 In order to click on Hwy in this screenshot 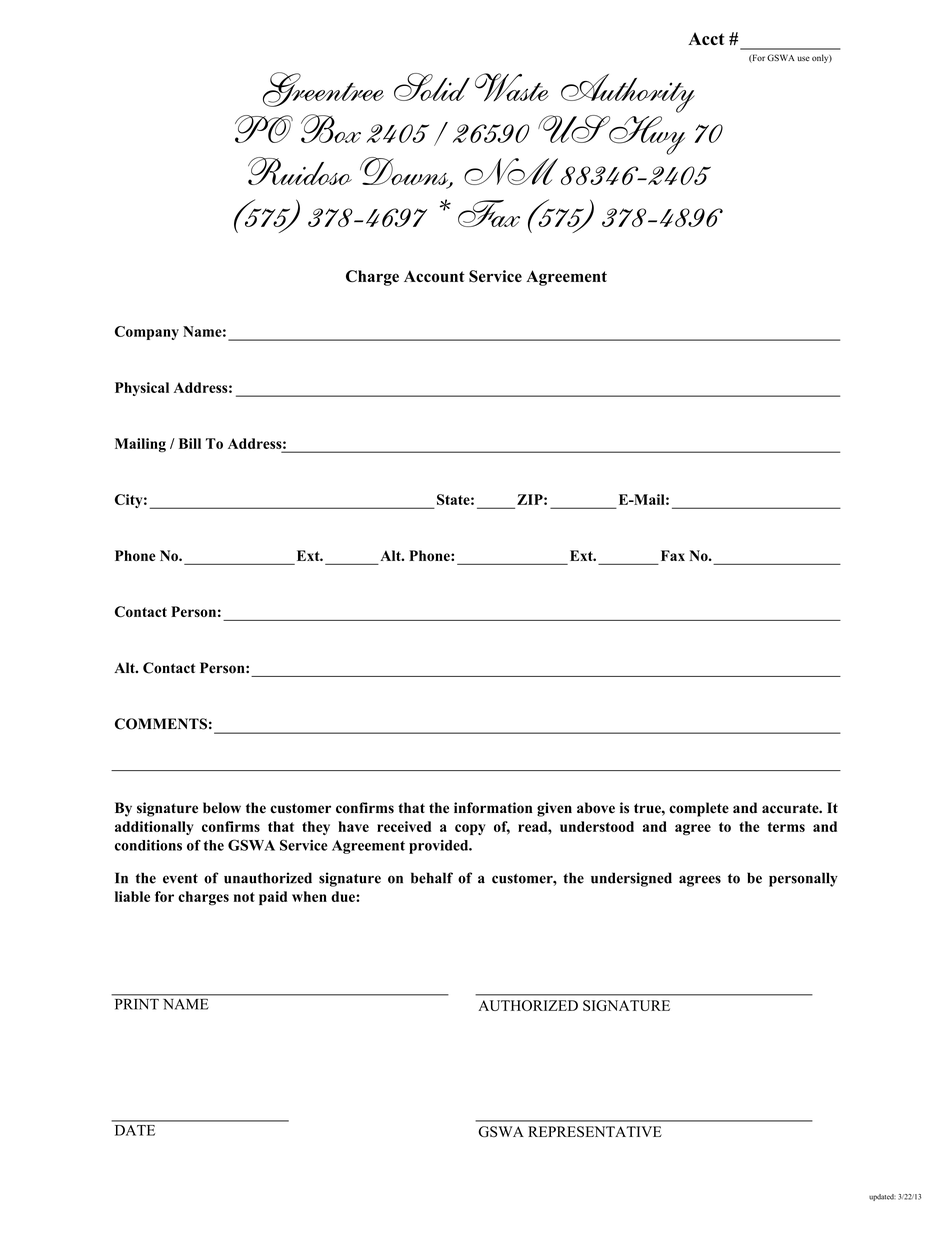, I will do `click(646, 135)`.
